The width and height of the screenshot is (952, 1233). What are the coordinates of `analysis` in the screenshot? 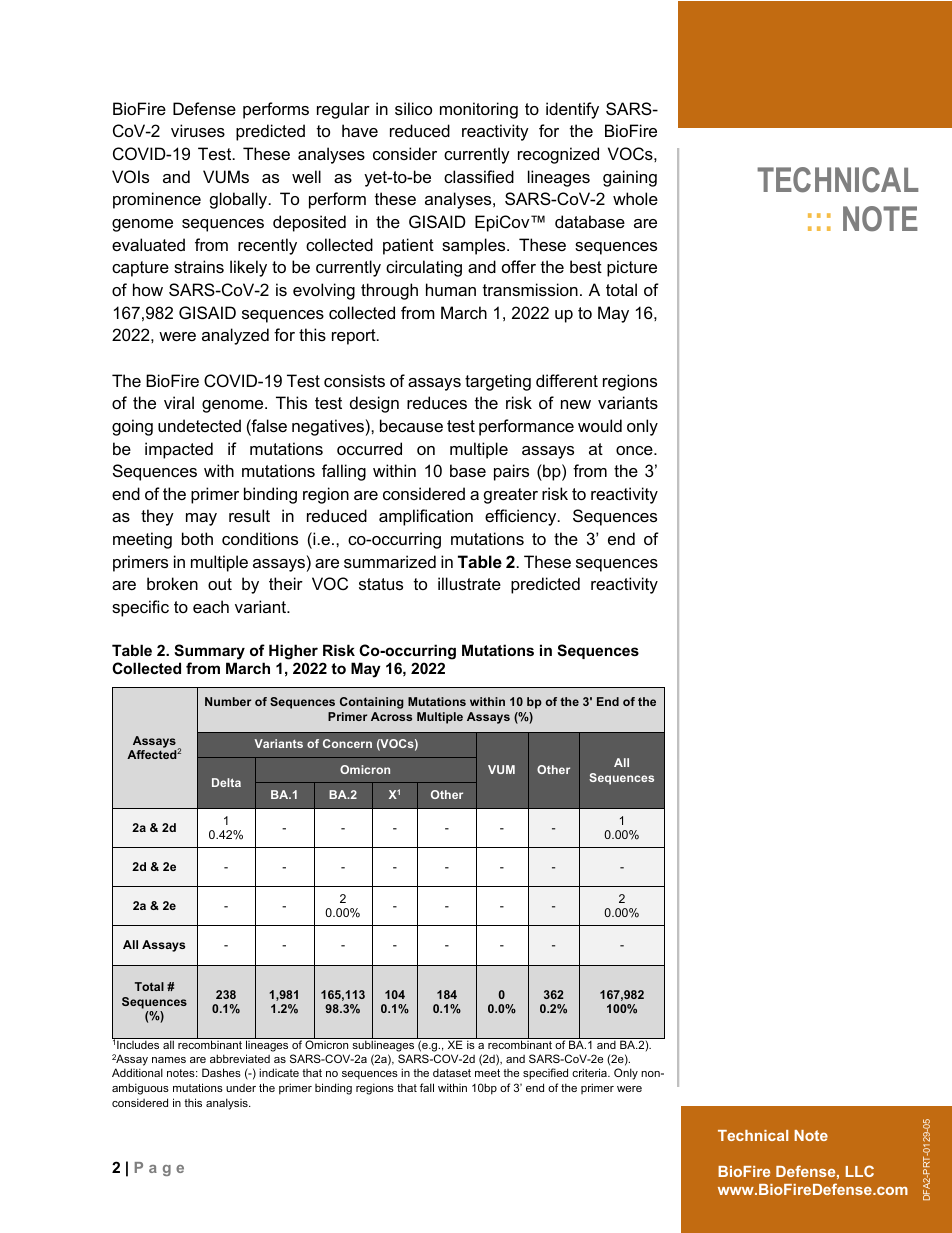 It's located at (228, 1104).
